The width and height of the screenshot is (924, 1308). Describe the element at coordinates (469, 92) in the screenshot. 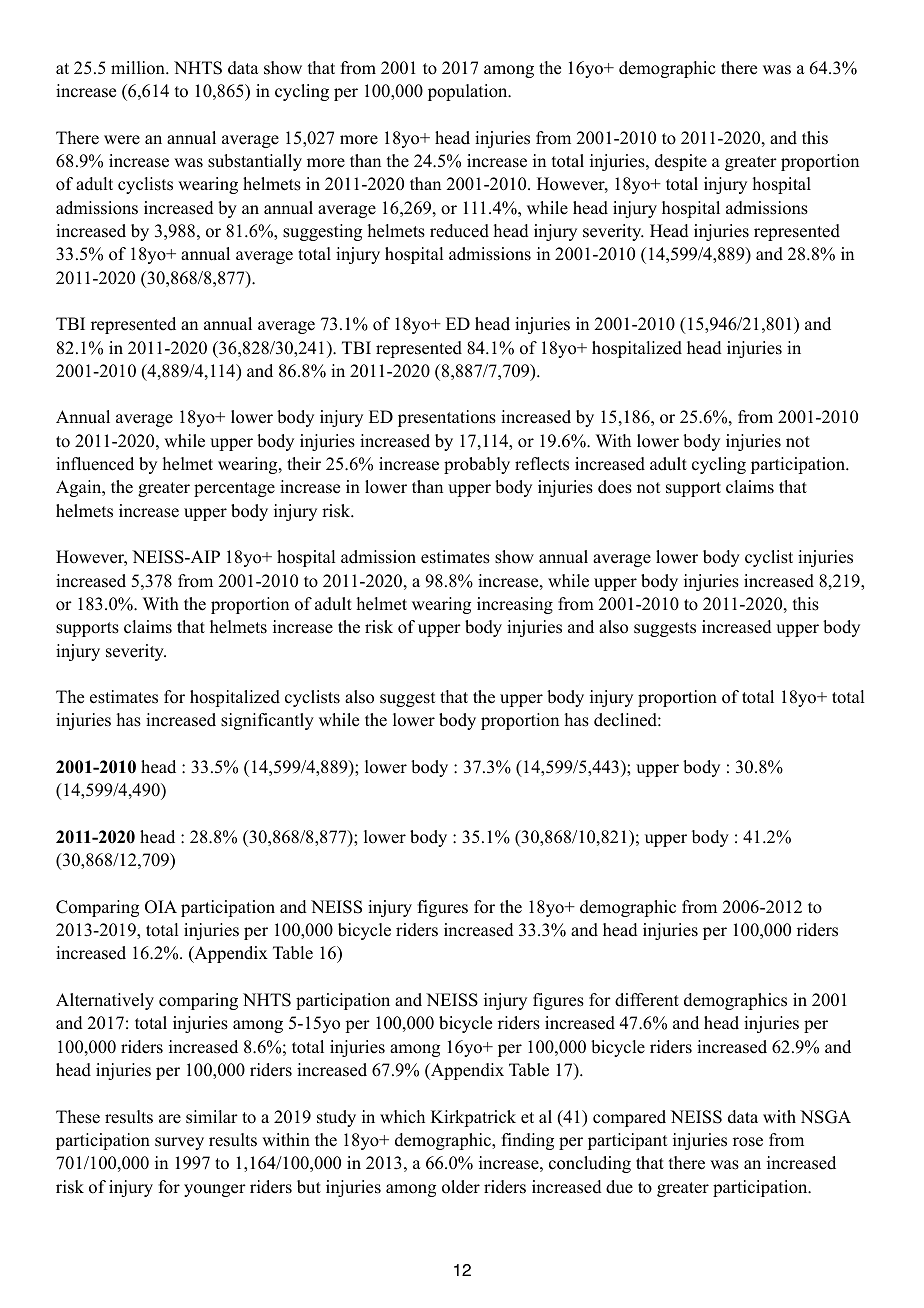

I see `population` at that location.
